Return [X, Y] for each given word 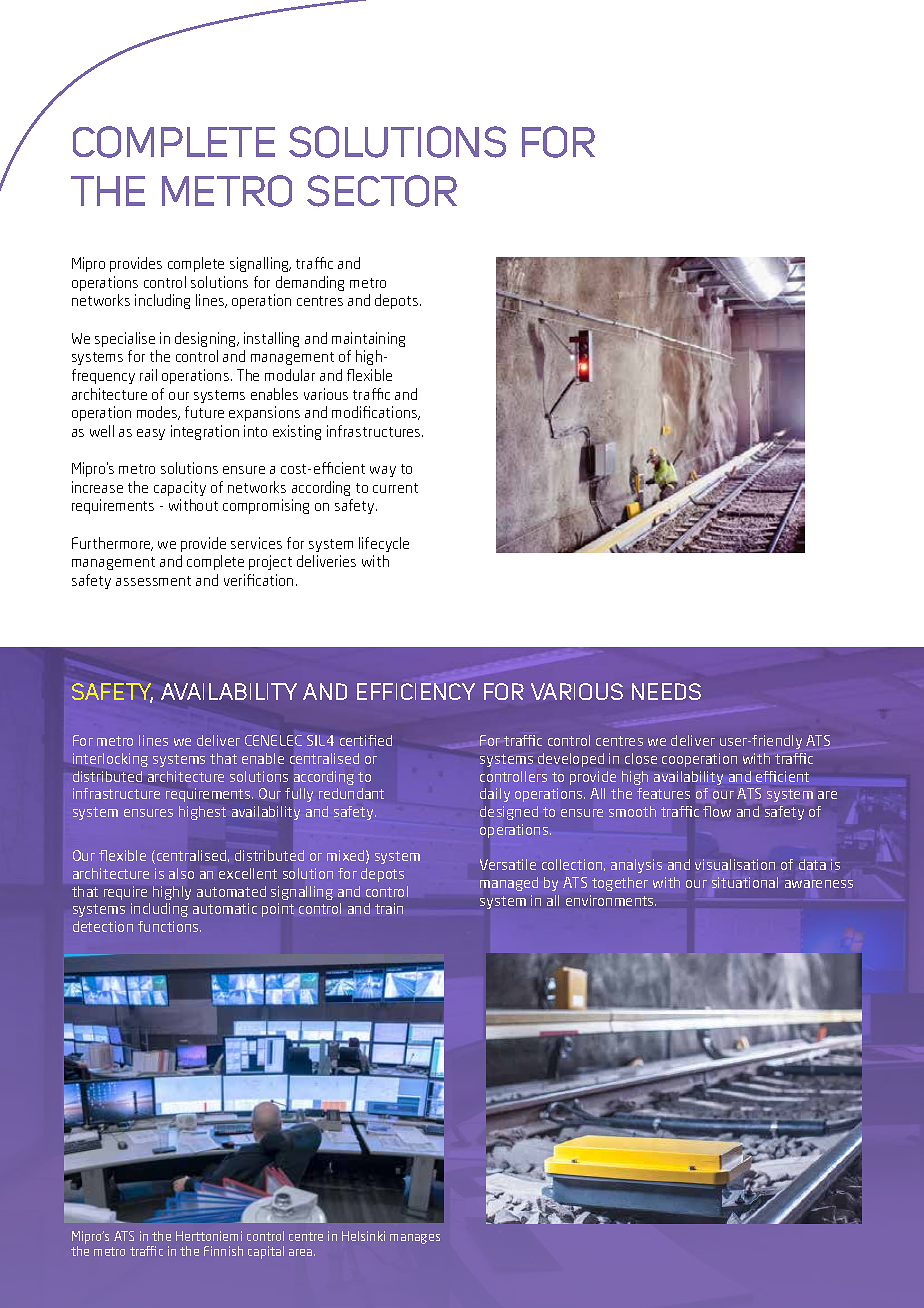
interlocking [110, 760]
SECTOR [382, 191]
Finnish [223, 1251]
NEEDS [666, 691]
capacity [180, 488]
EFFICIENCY [416, 691]
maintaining [368, 339]
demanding [310, 283]
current [395, 488]
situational [745, 882]
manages [415, 1239]
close [641, 758]
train [389, 908]
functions [169, 926]
